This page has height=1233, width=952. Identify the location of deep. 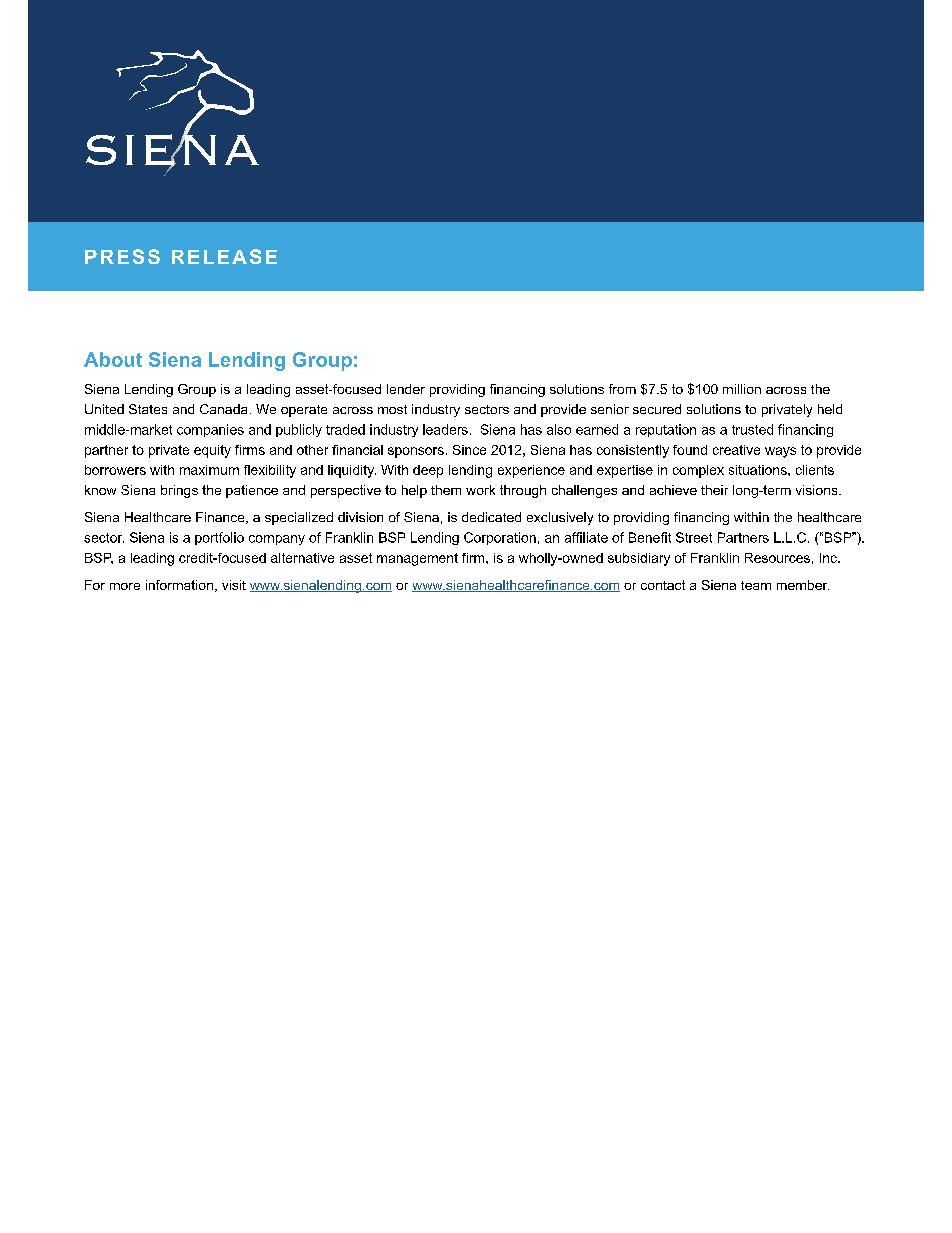
(428, 471).
